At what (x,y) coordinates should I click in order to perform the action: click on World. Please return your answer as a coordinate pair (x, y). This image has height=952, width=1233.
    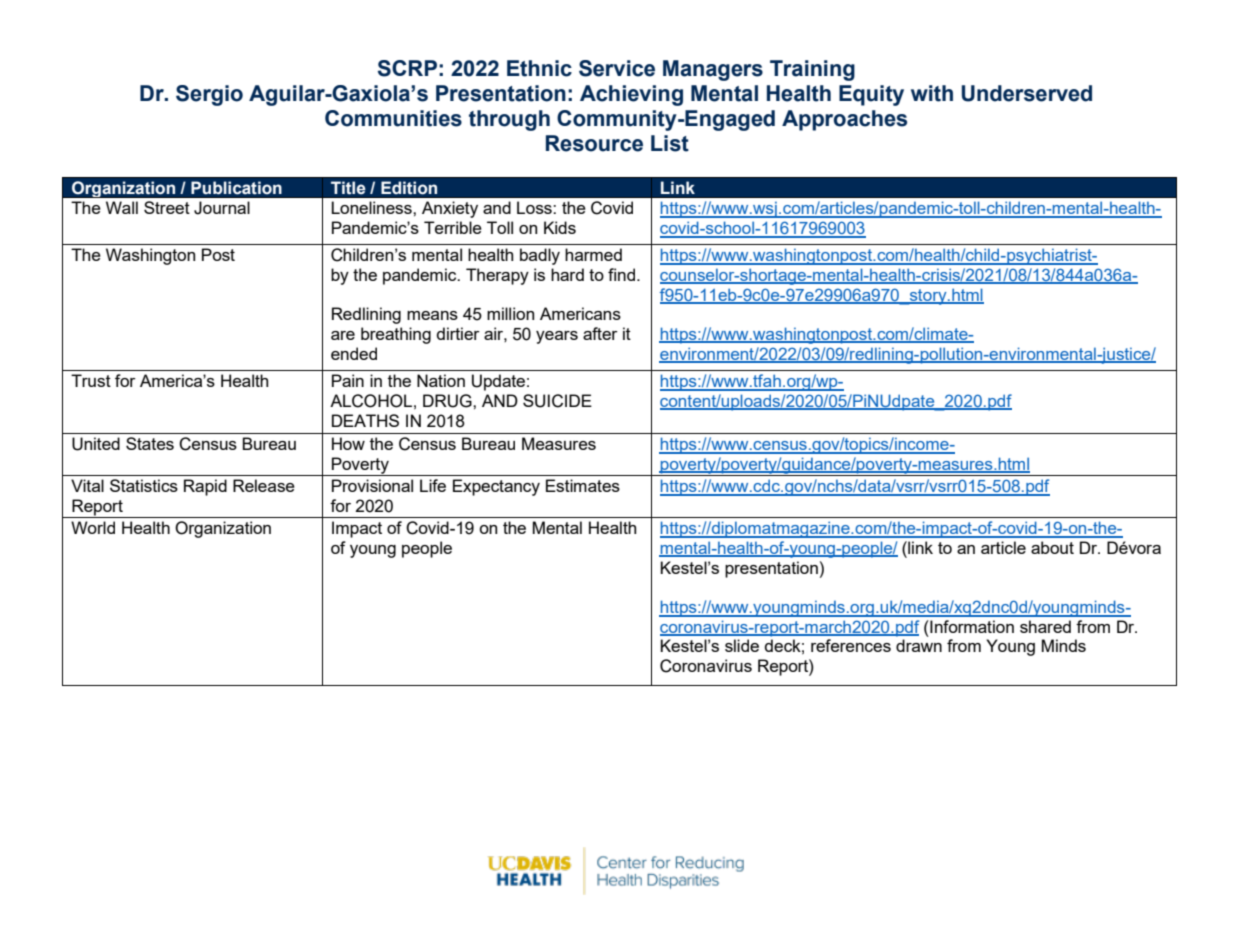
    Looking at the image, I should click on (93, 527).
